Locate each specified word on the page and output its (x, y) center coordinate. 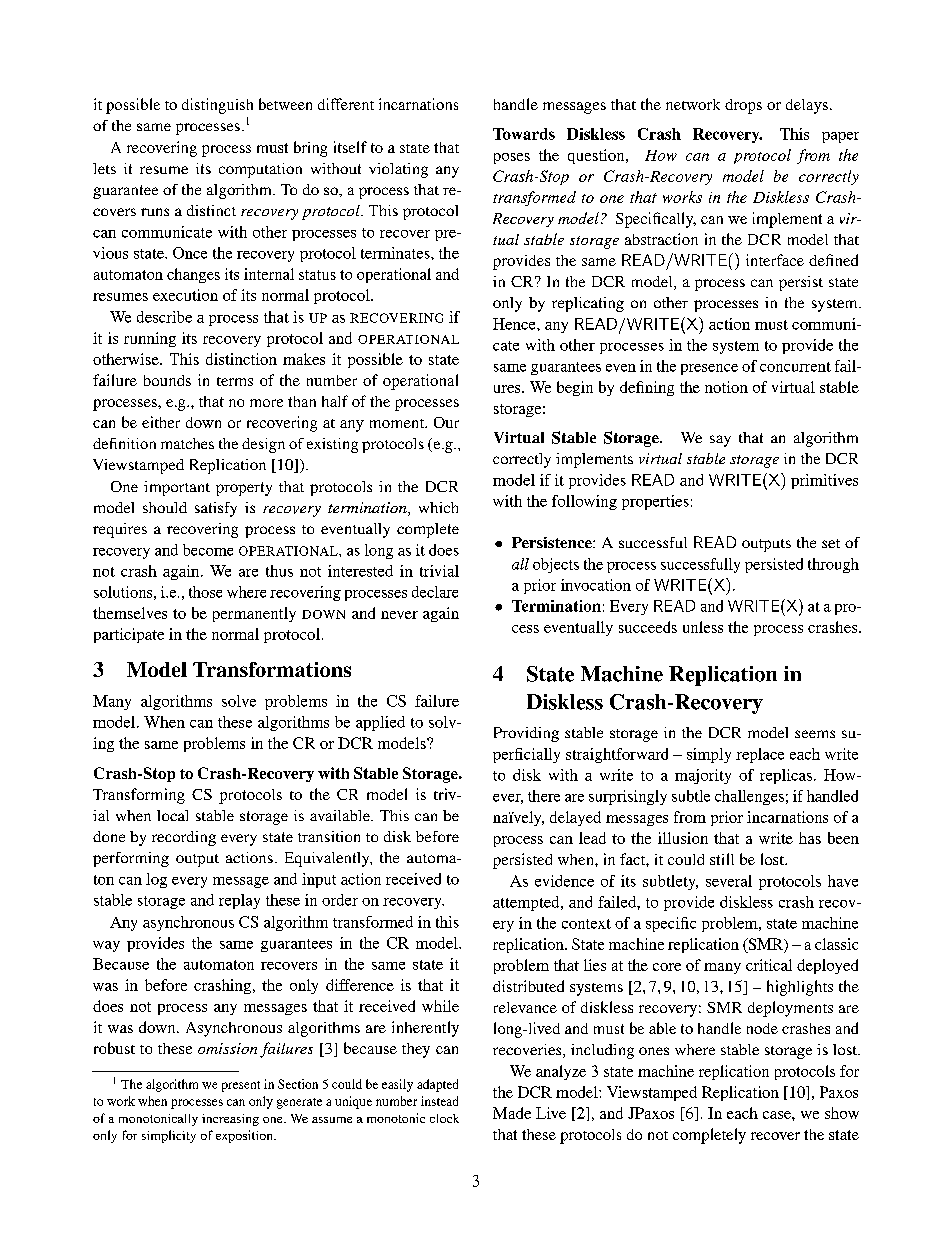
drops (743, 106)
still (722, 859)
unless (703, 627)
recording (184, 838)
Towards (524, 134)
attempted (527, 903)
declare (435, 592)
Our (446, 422)
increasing (230, 1120)
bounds (167, 380)
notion (726, 387)
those (205, 592)
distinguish (217, 106)
